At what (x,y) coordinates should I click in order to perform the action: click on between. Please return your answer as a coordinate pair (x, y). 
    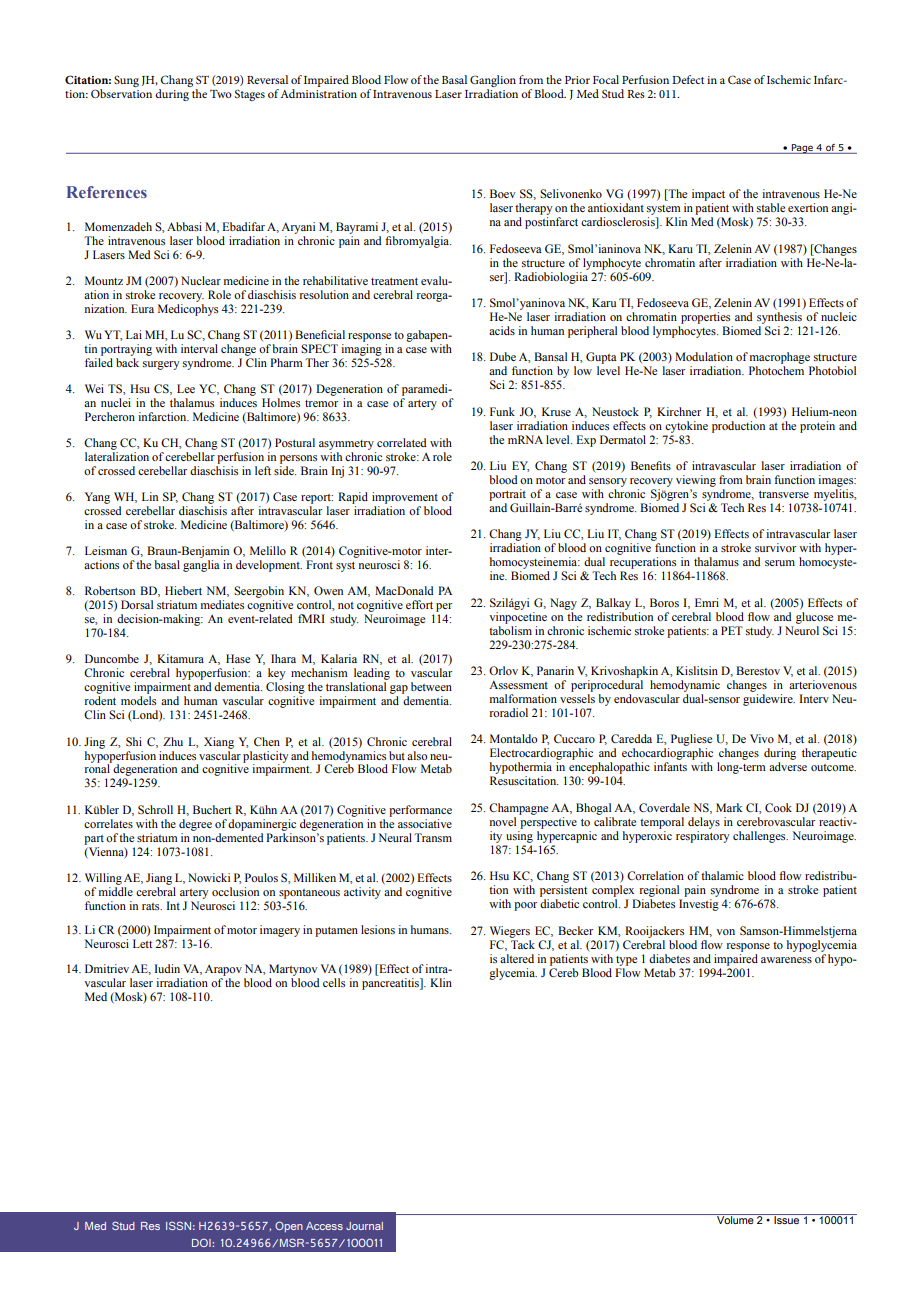
    Looking at the image, I should click on (431, 686).
